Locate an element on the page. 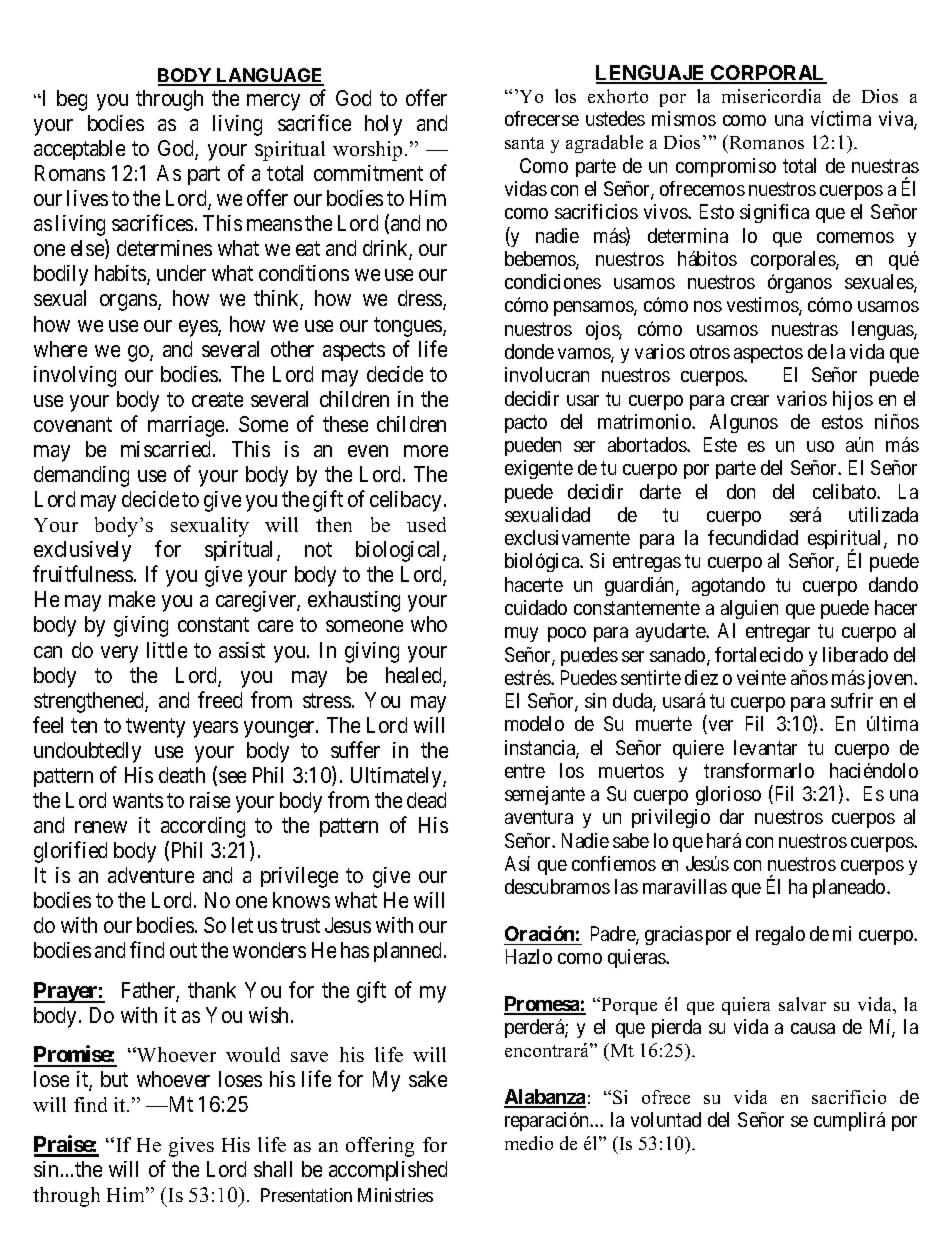 The height and width of the page is (1233, 952). medio is located at coordinates (529, 1143).
